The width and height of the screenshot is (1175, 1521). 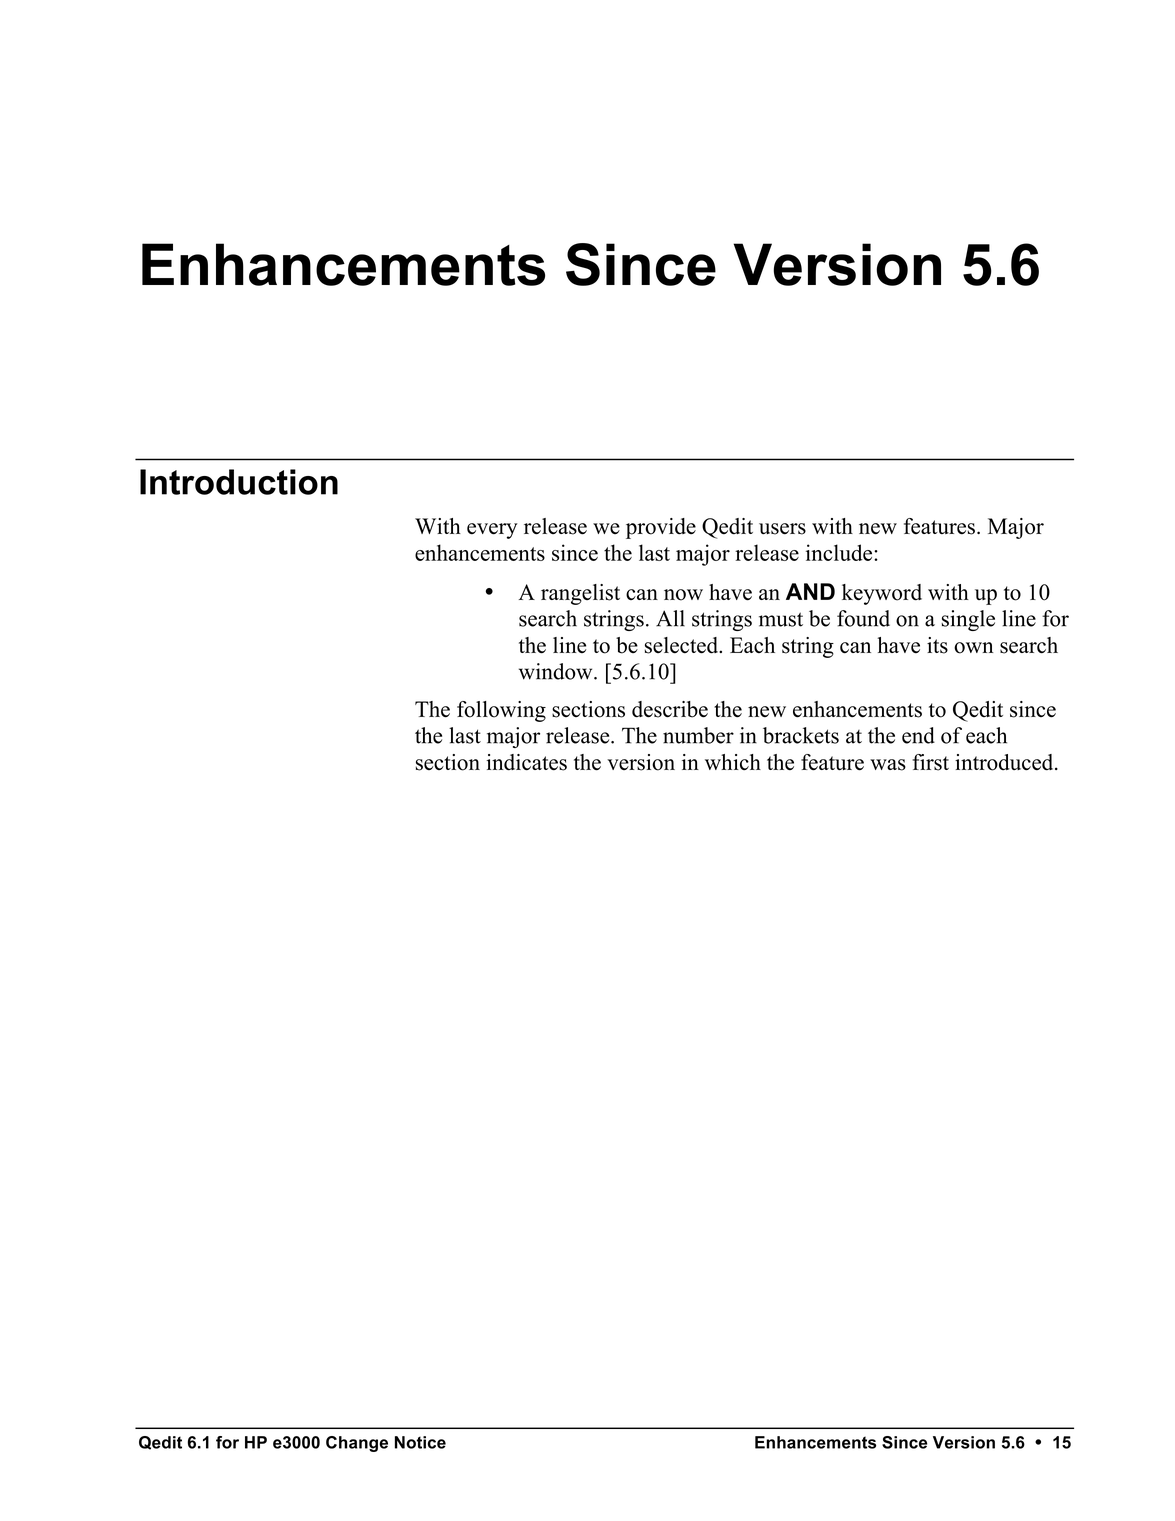 What do you see at coordinates (661, 528) in the screenshot?
I see `provide` at bounding box center [661, 528].
